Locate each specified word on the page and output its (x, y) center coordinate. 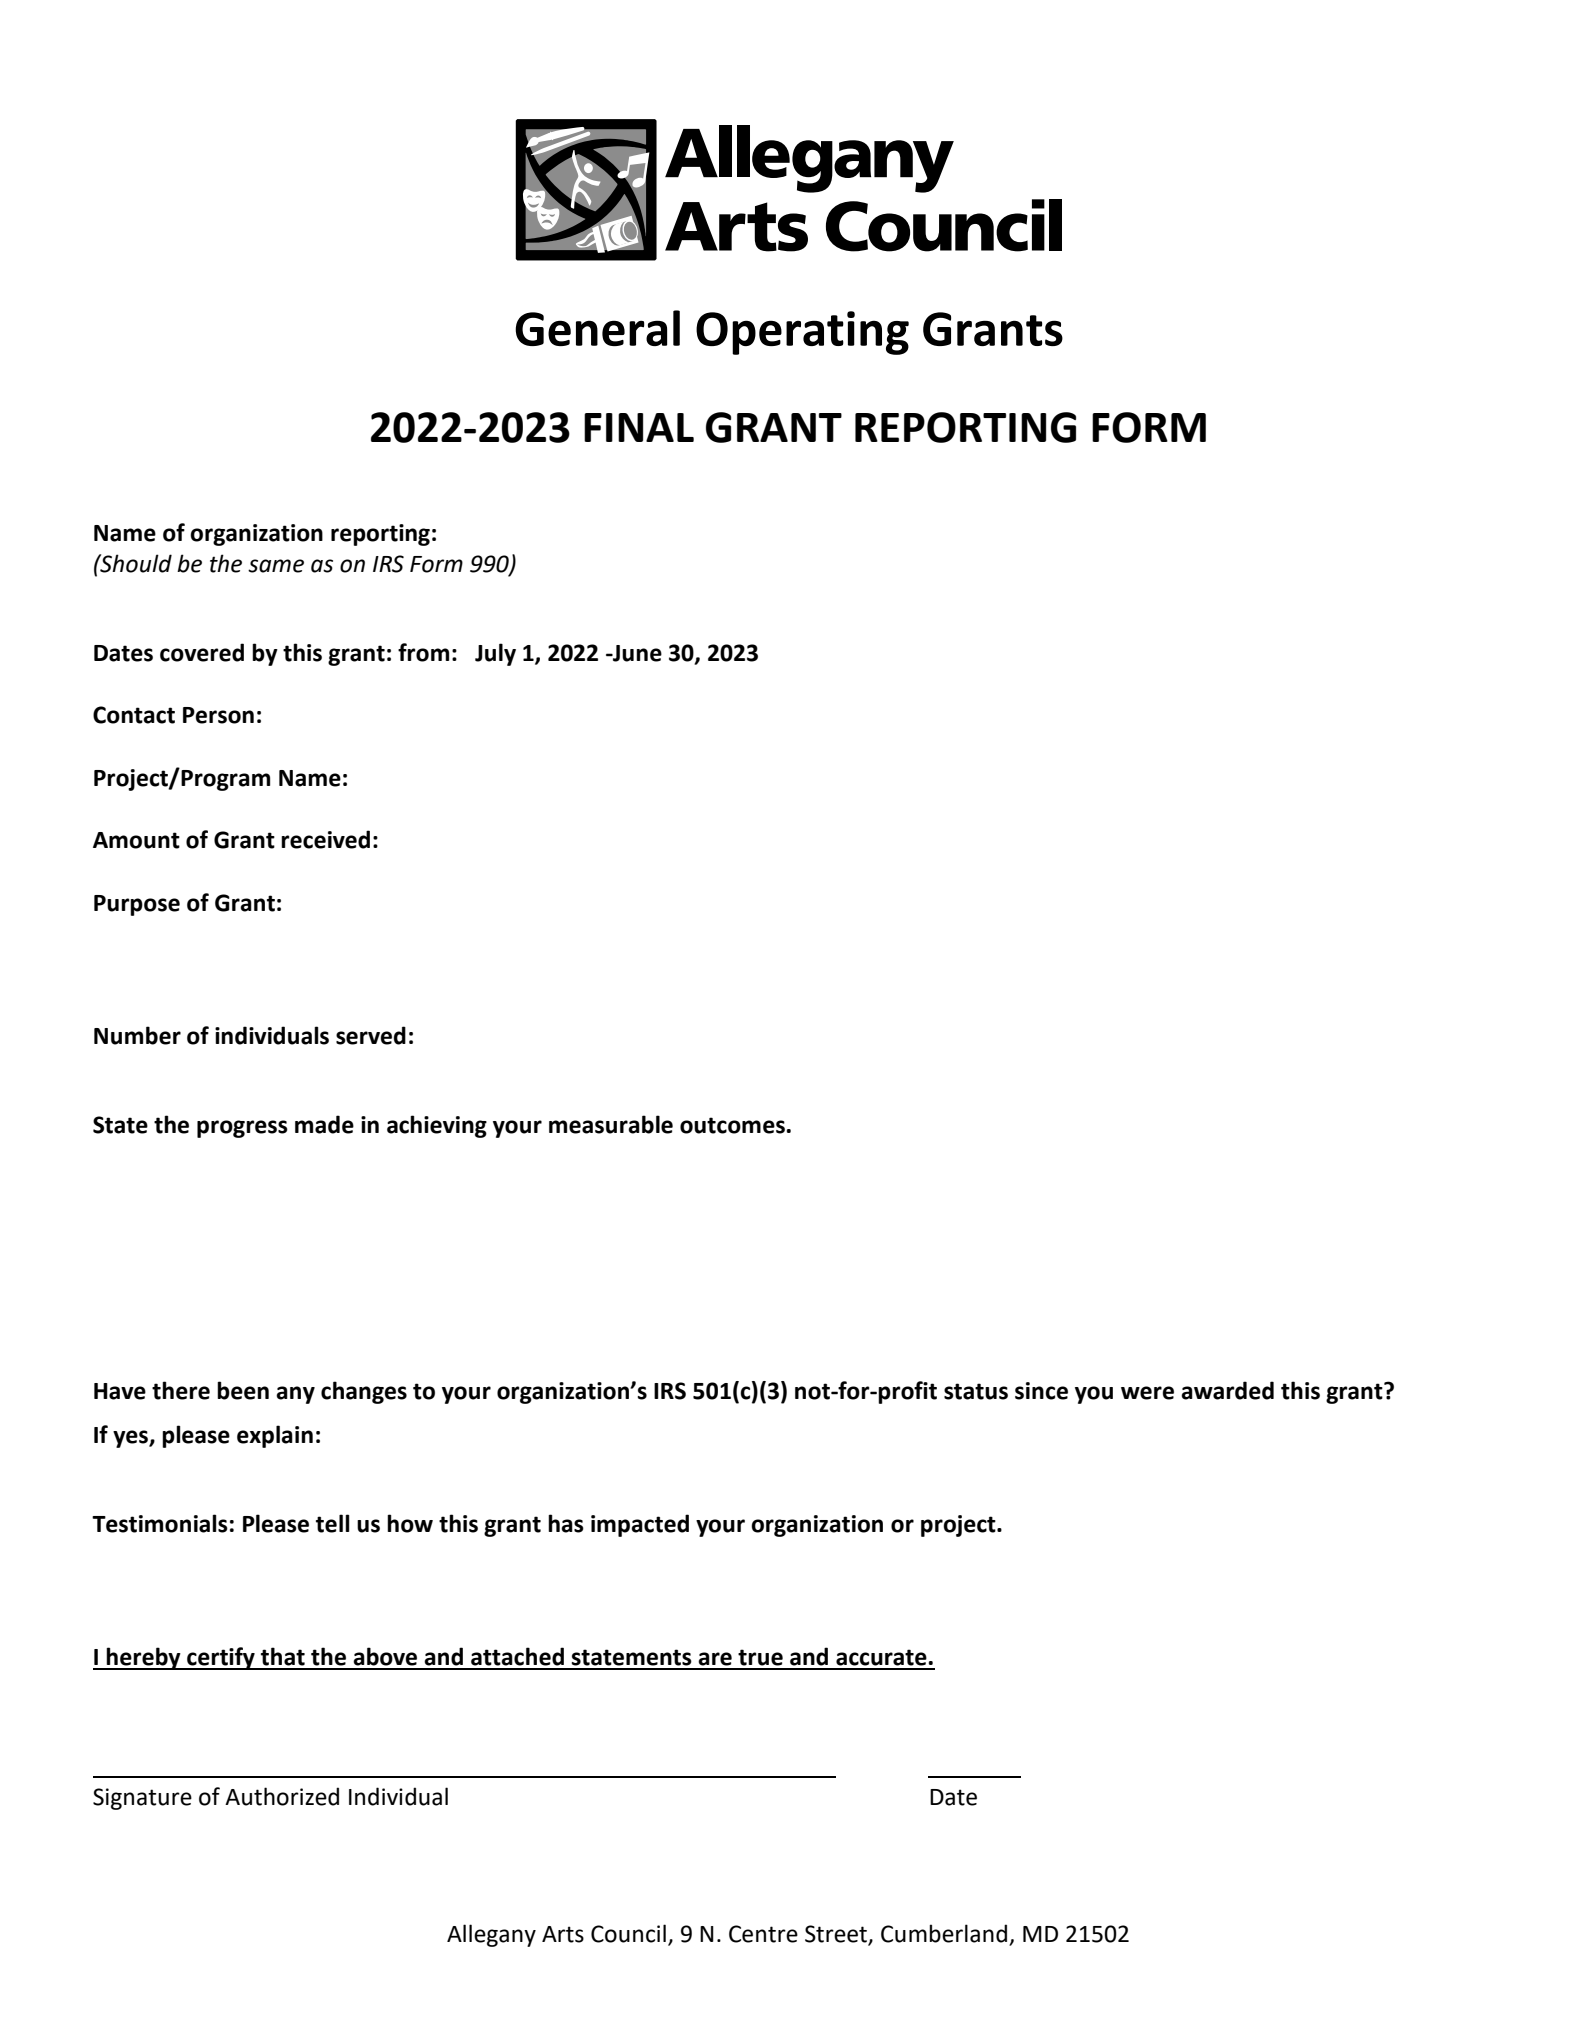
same (276, 566)
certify (221, 1658)
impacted (640, 1525)
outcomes (733, 1125)
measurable (611, 1124)
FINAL (639, 427)
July (495, 654)
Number (137, 1035)
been (243, 1390)
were (1147, 1393)
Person (218, 715)
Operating (802, 333)
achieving (437, 1126)
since (1041, 1391)
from (423, 652)
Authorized (282, 1796)
